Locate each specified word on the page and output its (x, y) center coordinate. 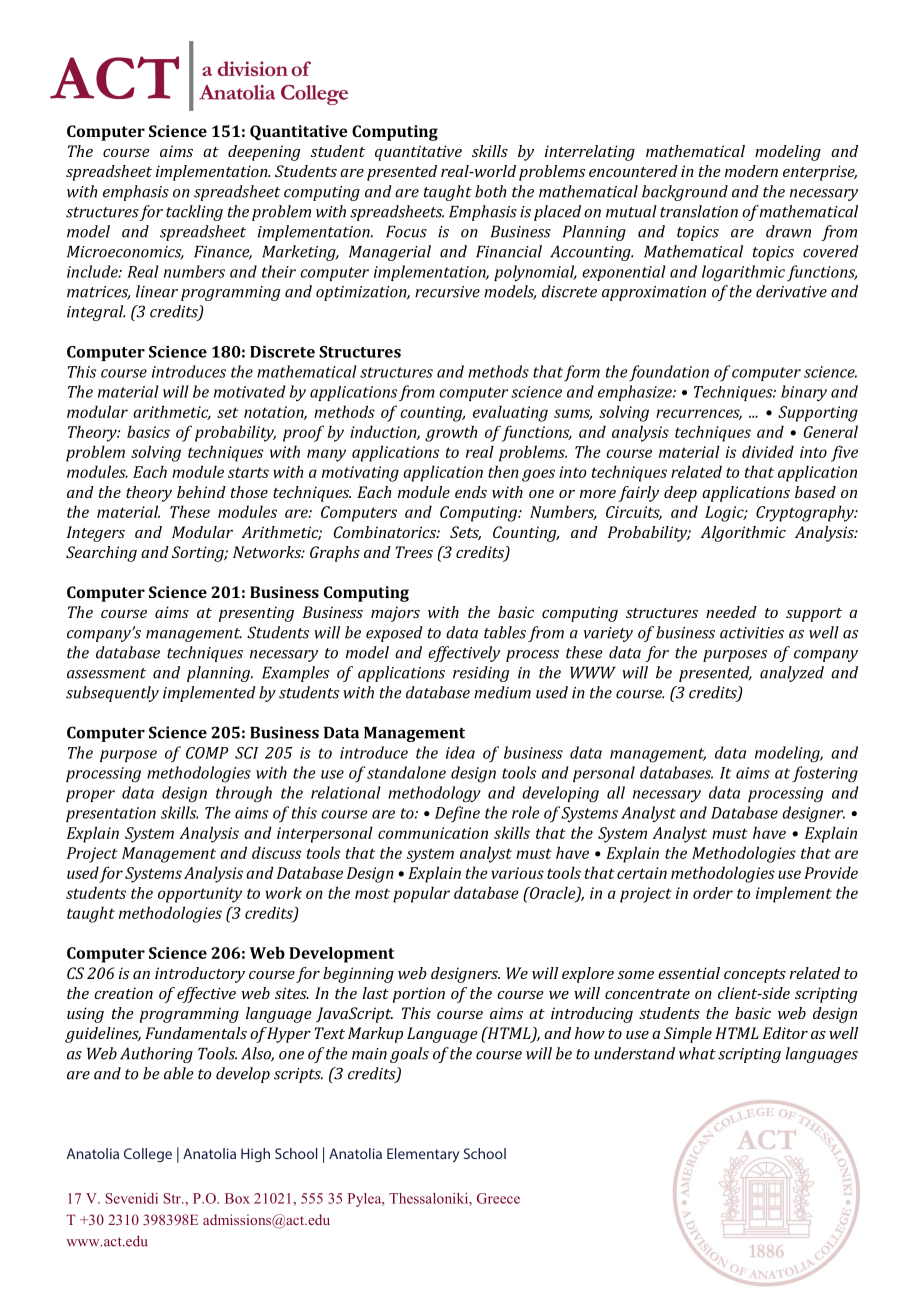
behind (201, 492)
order (713, 893)
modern (751, 171)
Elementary (423, 1155)
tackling (194, 213)
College (148, 1155)
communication (433, 833)
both (490, 191)
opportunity (200, 895)
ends (471, 492)
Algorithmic (743, 534)
